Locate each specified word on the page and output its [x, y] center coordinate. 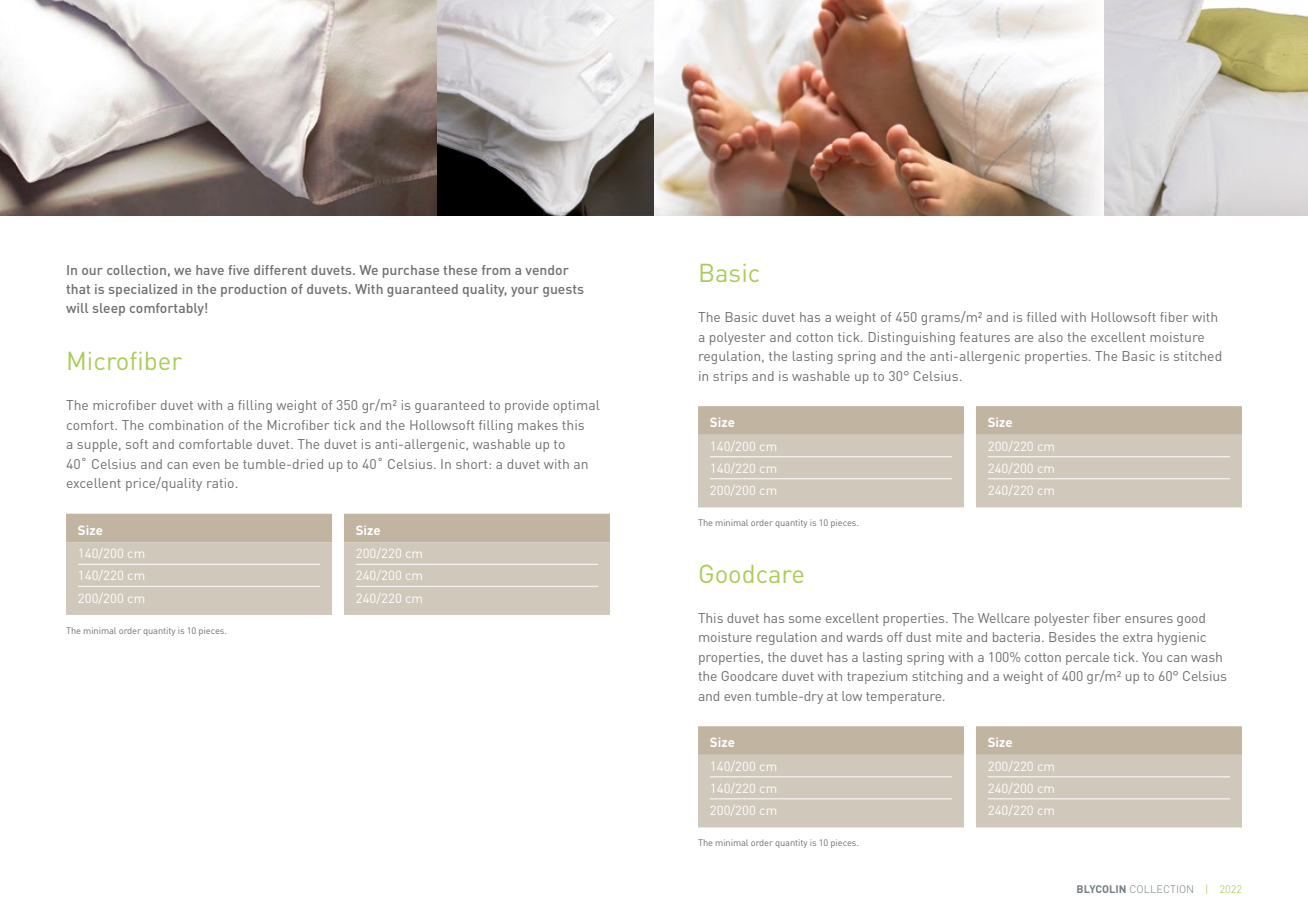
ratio [220, 483]
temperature [905, 698]
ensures [1149, 619]
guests [563, 291]
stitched [1197, 356]
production [253, 290]
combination [186, 425]
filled [1041, 317]
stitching [937, 677]
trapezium [877, 677]
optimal [576, 406]
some [805, 619]
